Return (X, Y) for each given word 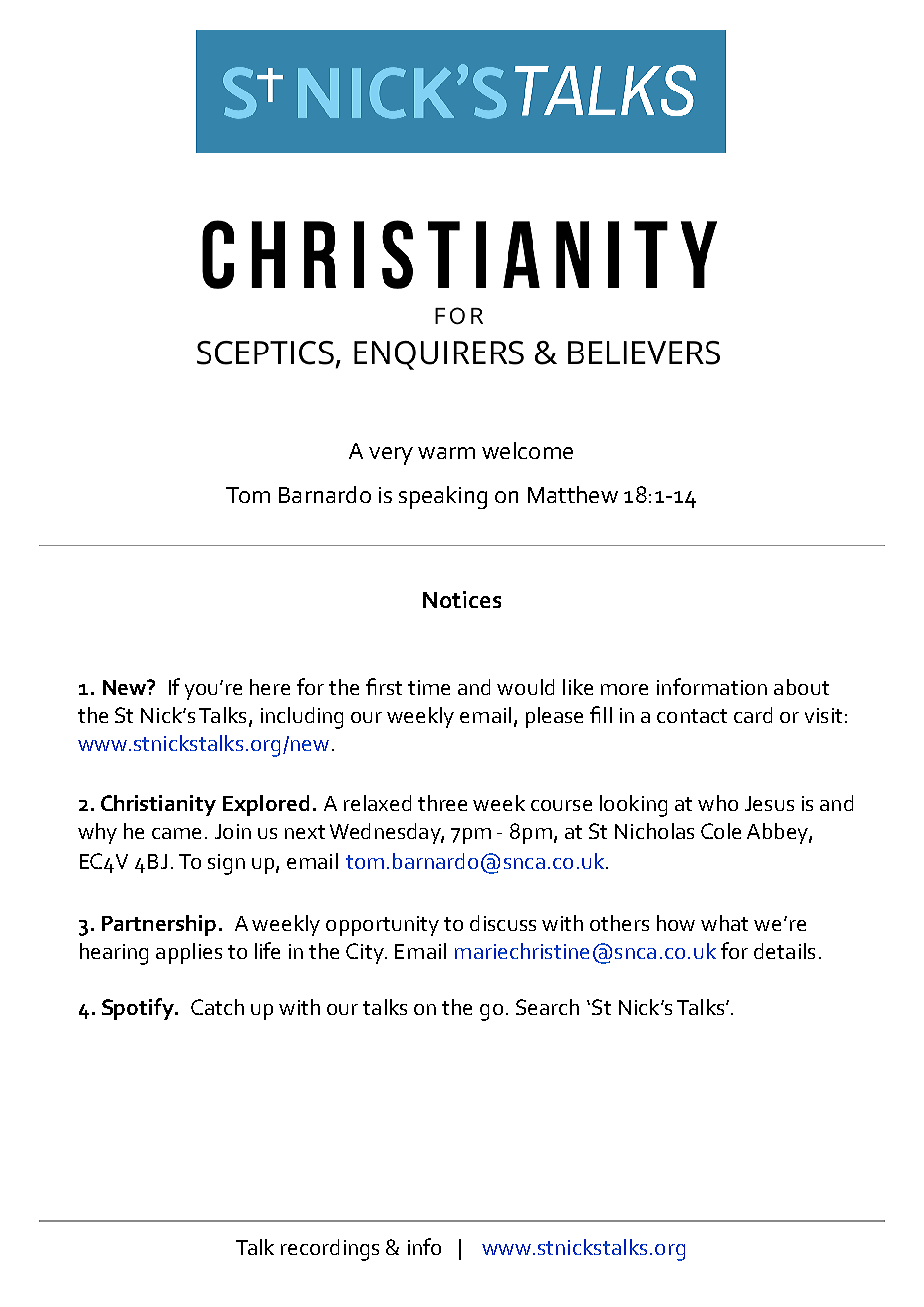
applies (189, 953)
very (391, 456)
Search (547, 1007)
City (366, 953)
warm (446, 453)
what (724, 923)
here (270, 687)
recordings (330, 1250)
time (429, 687)
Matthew (573, 494)
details (784, 951)
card (753, 715)
